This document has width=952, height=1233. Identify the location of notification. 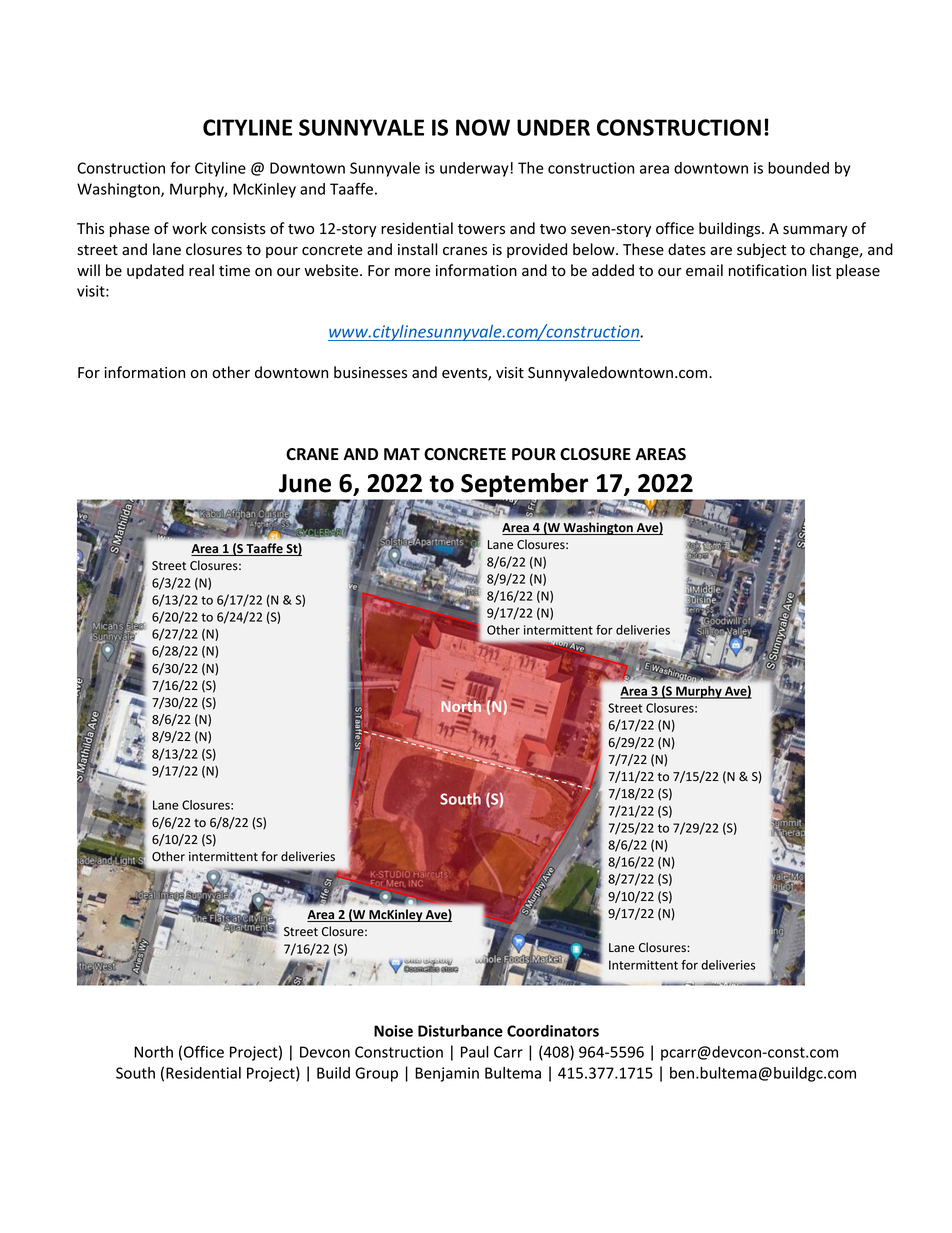
(768, 270).
